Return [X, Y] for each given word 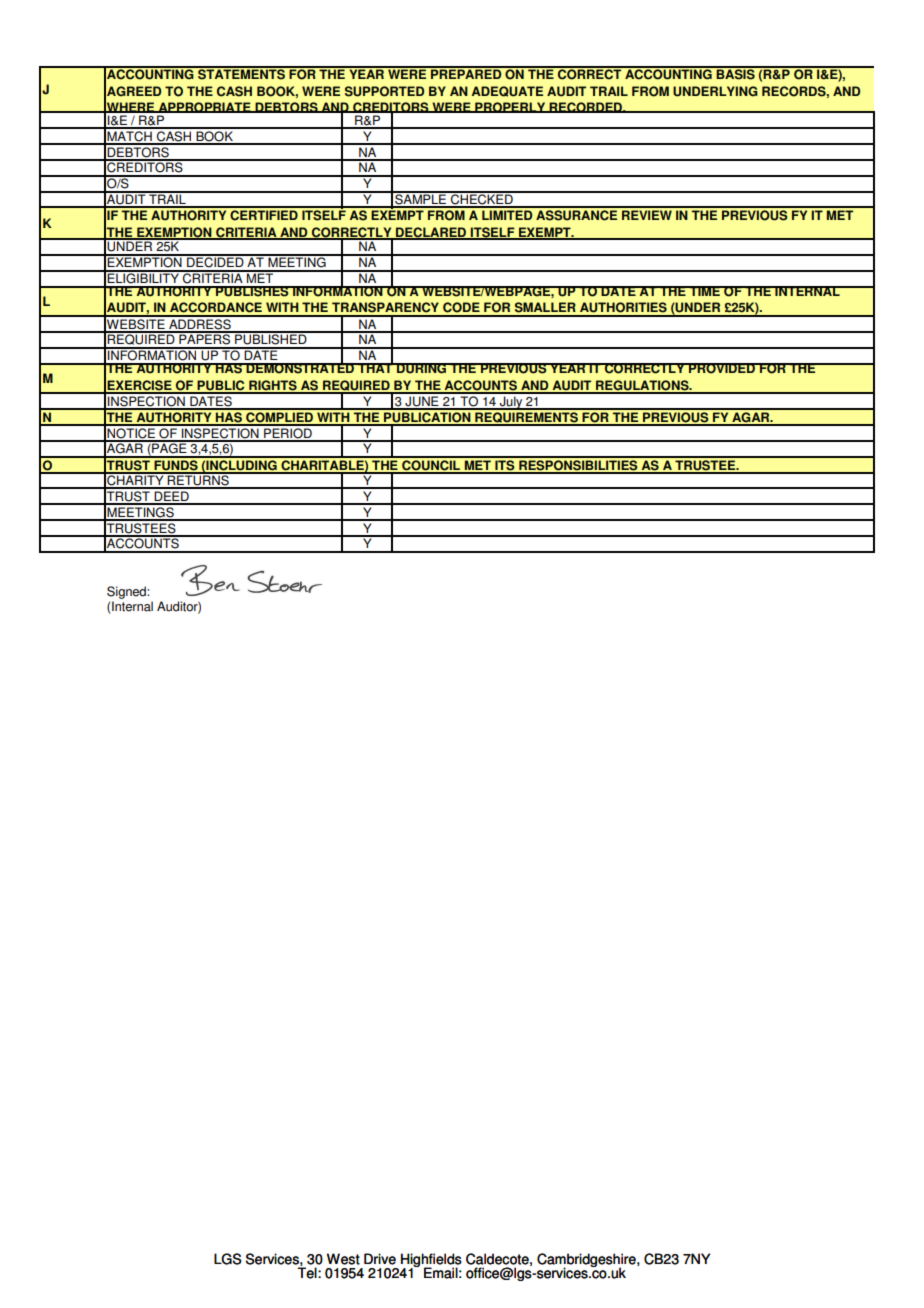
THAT [375, 367]
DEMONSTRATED [300, 367]
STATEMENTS [241, 73]
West [343, 1259]
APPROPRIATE [204, 107]
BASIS [736, 73]
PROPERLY [510, 107]
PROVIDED [722, 368]
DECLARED [431, 233]
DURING [422, 368]
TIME [704, 291]
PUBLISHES [252, 291]
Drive [380, 1259]
